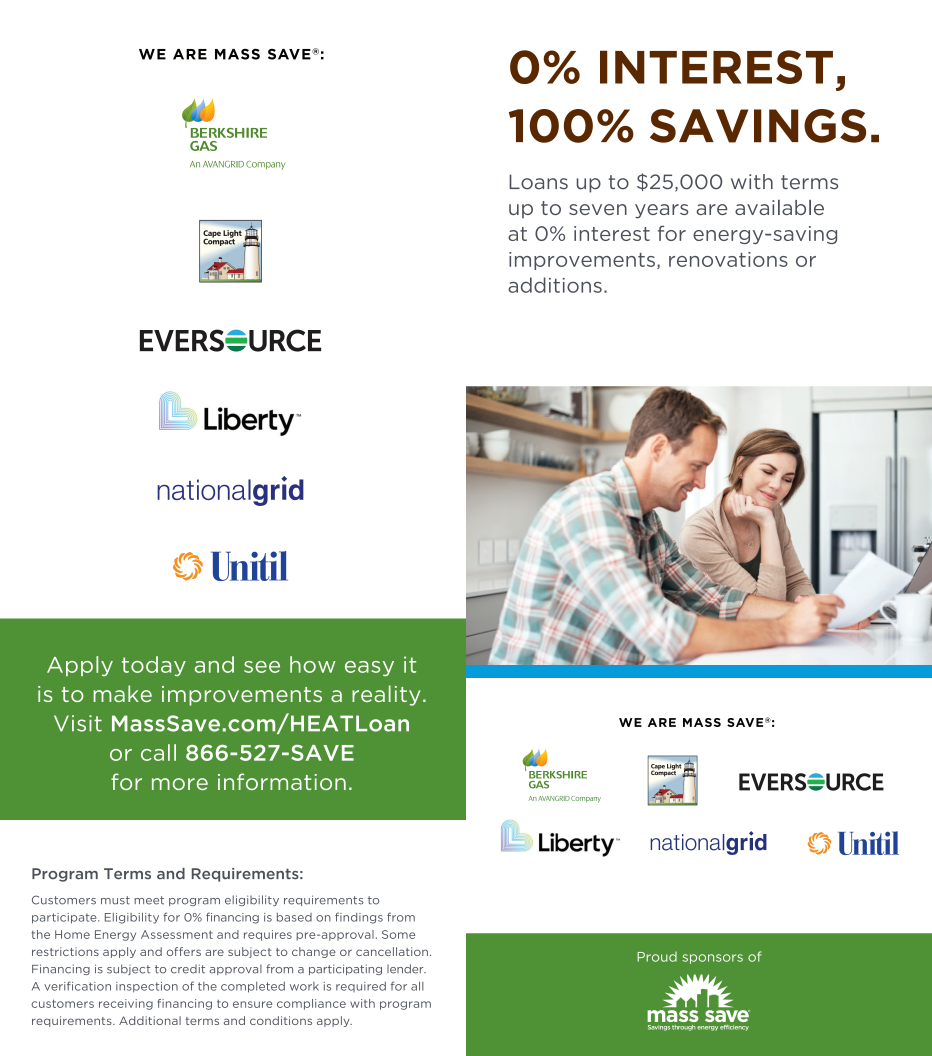  What do you see at coordinates (661, 211) in the screenshot?
I see `years` at bounding box center [661, 211].
